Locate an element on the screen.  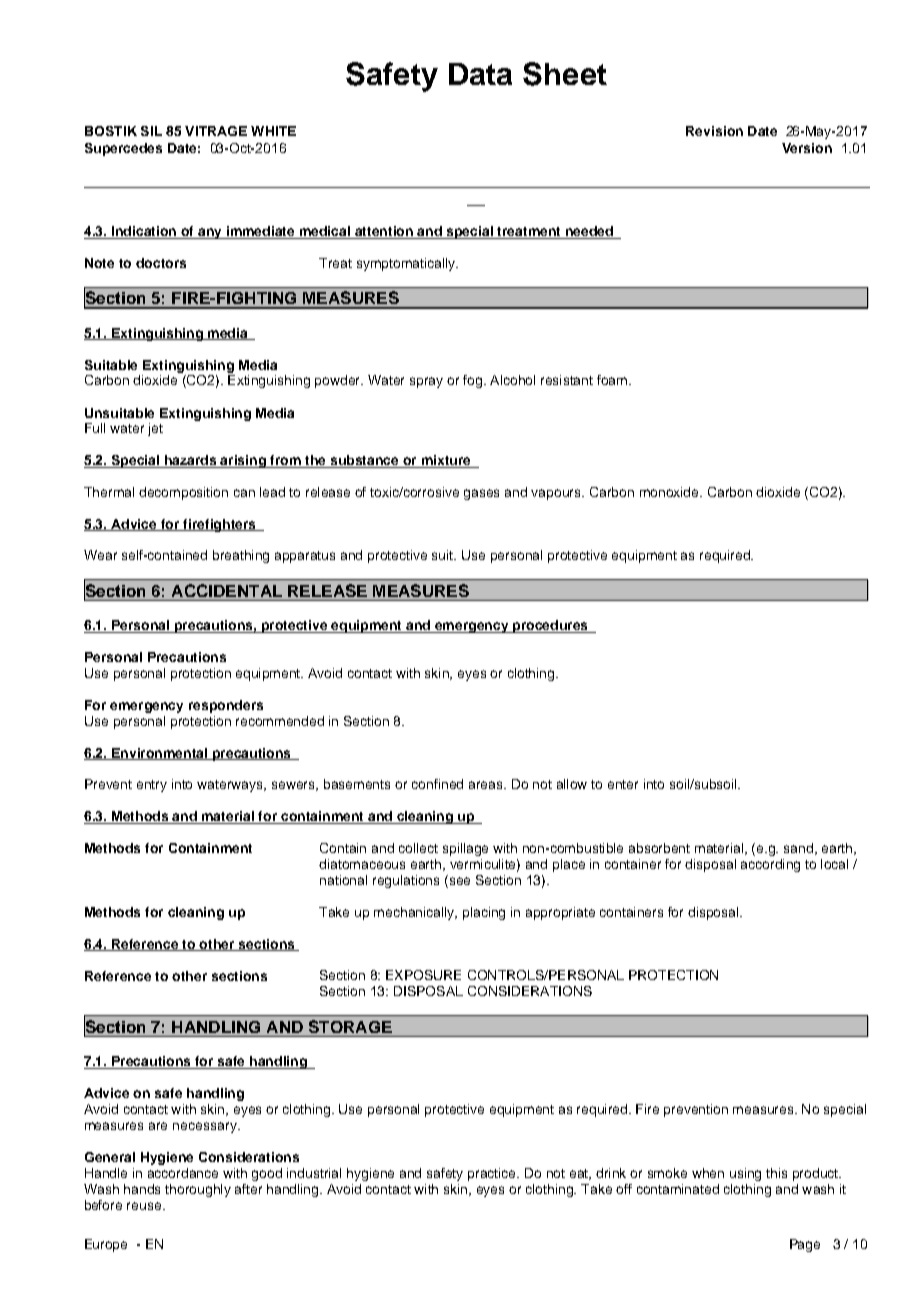
Revision is located at coordinates (714, 131).
